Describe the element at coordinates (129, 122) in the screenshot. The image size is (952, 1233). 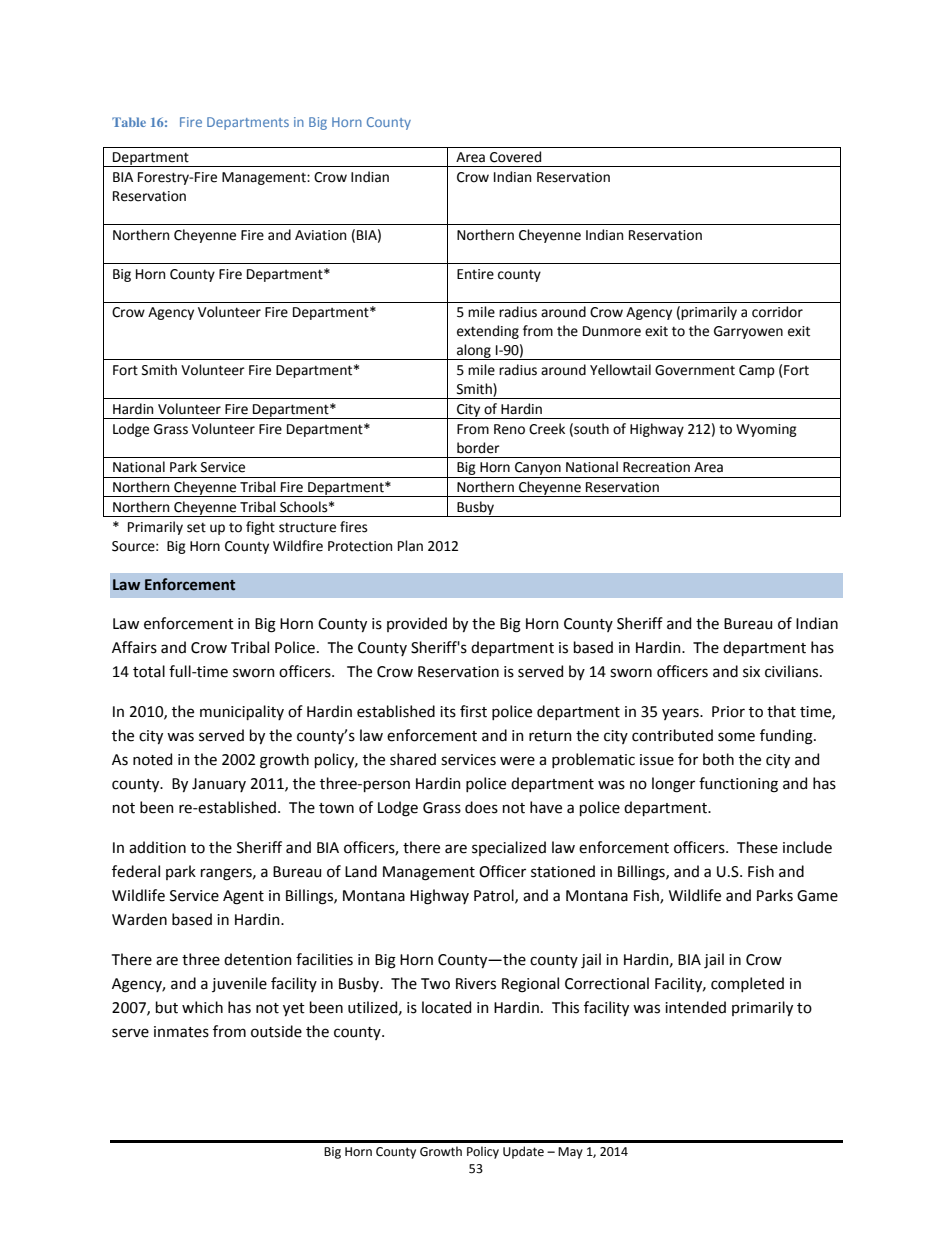
I see `Table` at that location.
